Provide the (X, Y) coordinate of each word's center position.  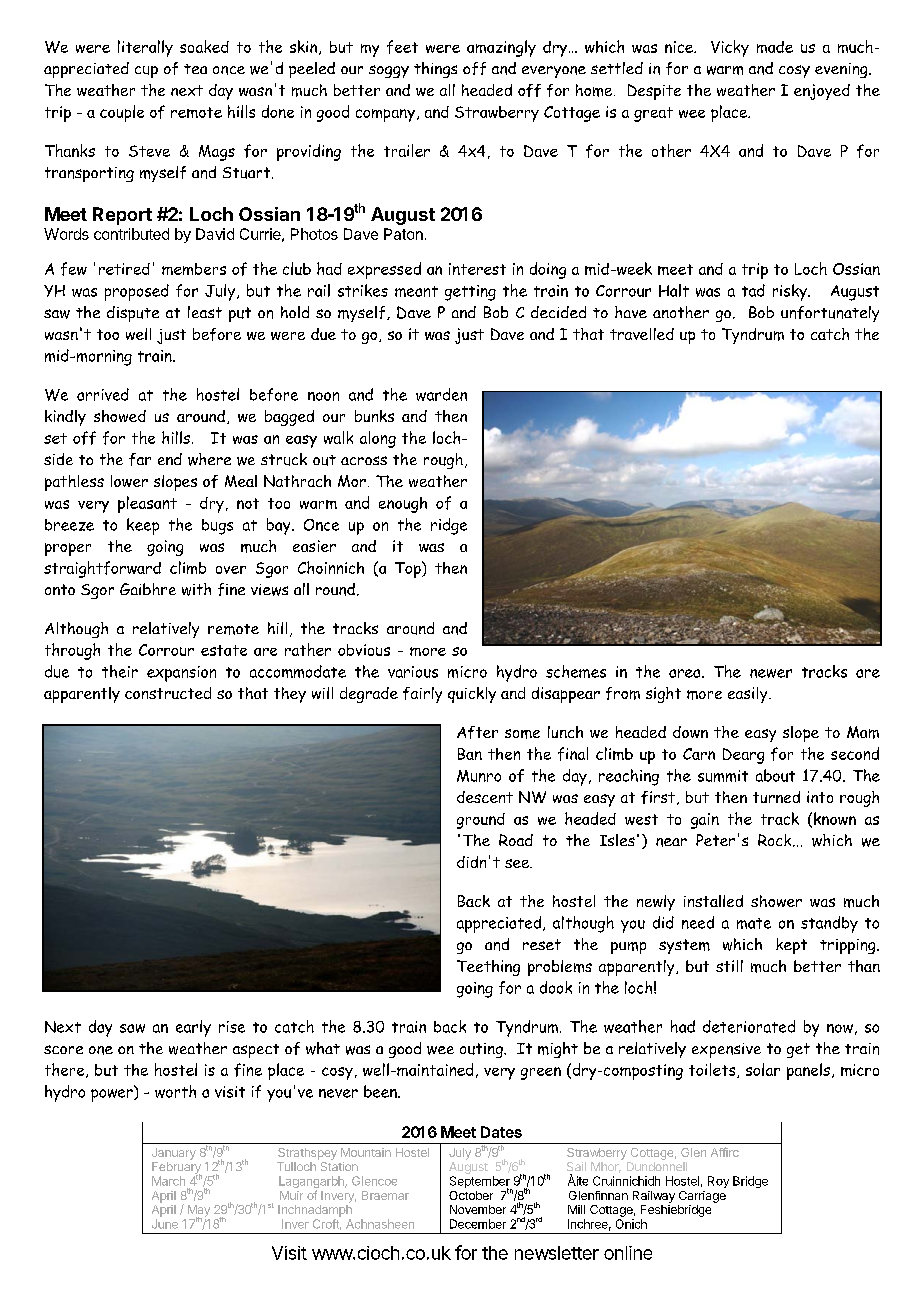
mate (754, 923)
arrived (103, 394)
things (435, 70)
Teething (488, 968)
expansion (181, 674)
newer (771, 673)
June (165, 1224)
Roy (718, 1182)
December (478, 1224)
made (775, 47)
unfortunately (830, 314)
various (413, 672)
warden (441, 394)
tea (195, 69)
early (193, 1028)
